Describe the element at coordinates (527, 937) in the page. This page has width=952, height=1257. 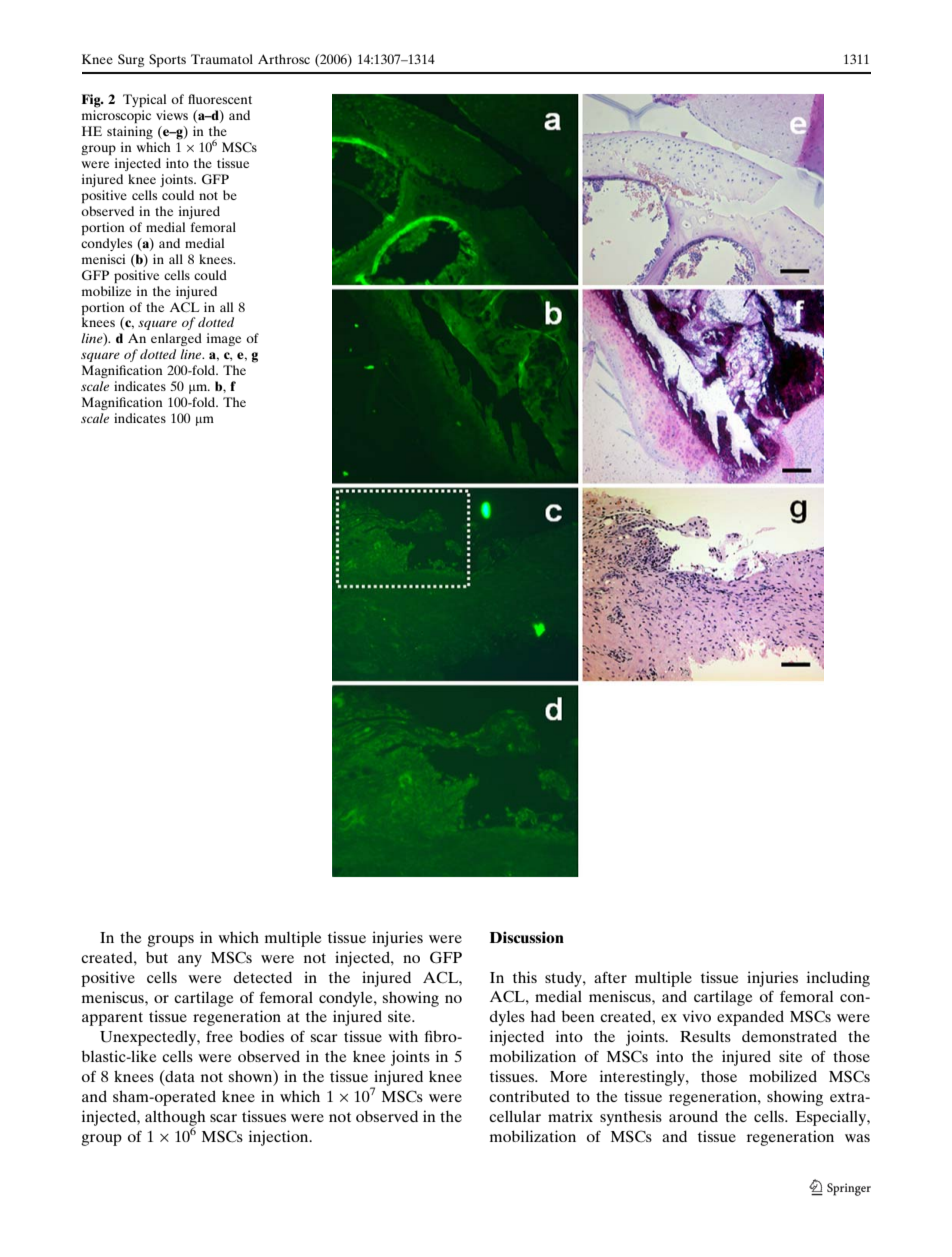
I see `Discussion` at that location.
